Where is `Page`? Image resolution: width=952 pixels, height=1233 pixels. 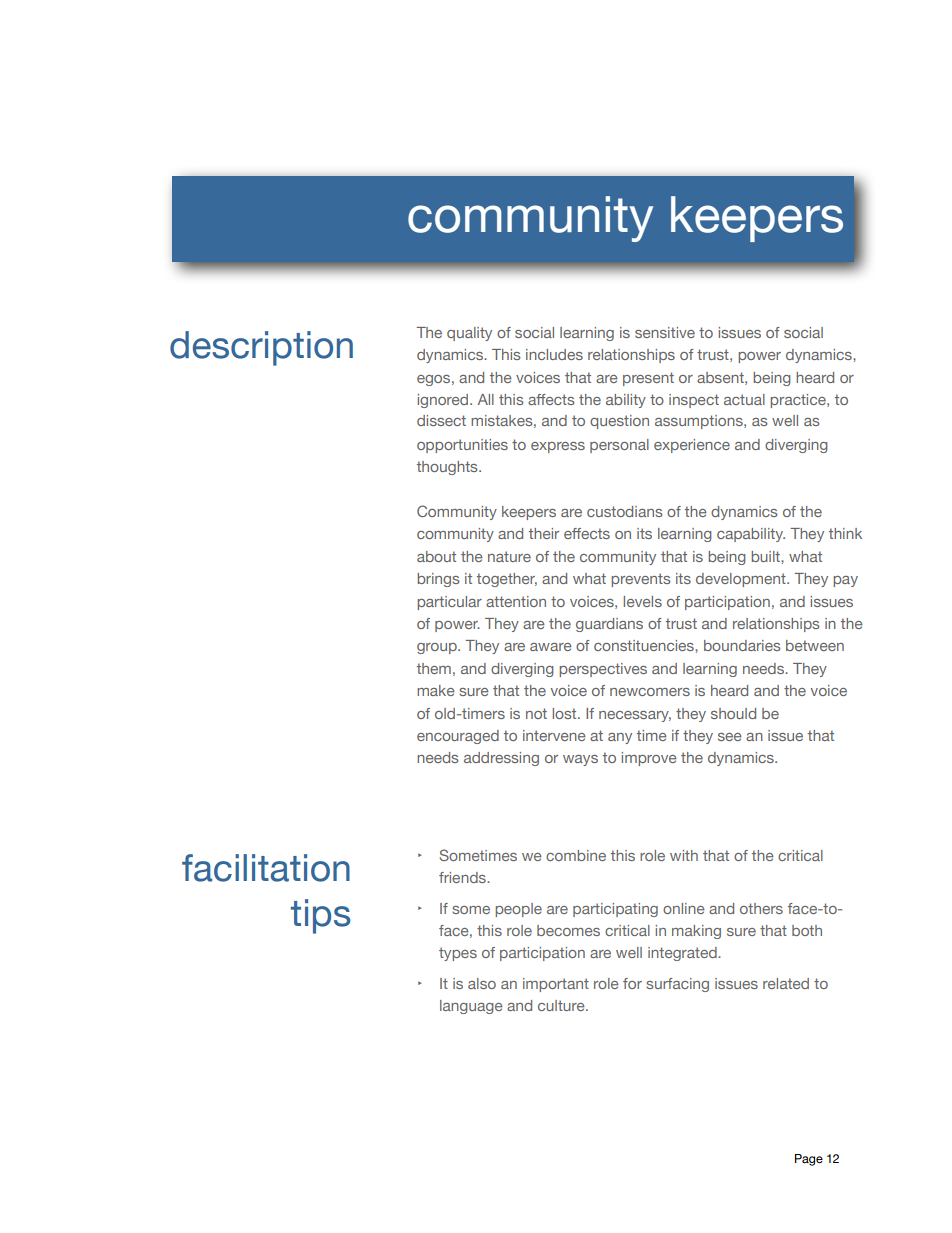
Page is located at coordinates (809, 1160).
